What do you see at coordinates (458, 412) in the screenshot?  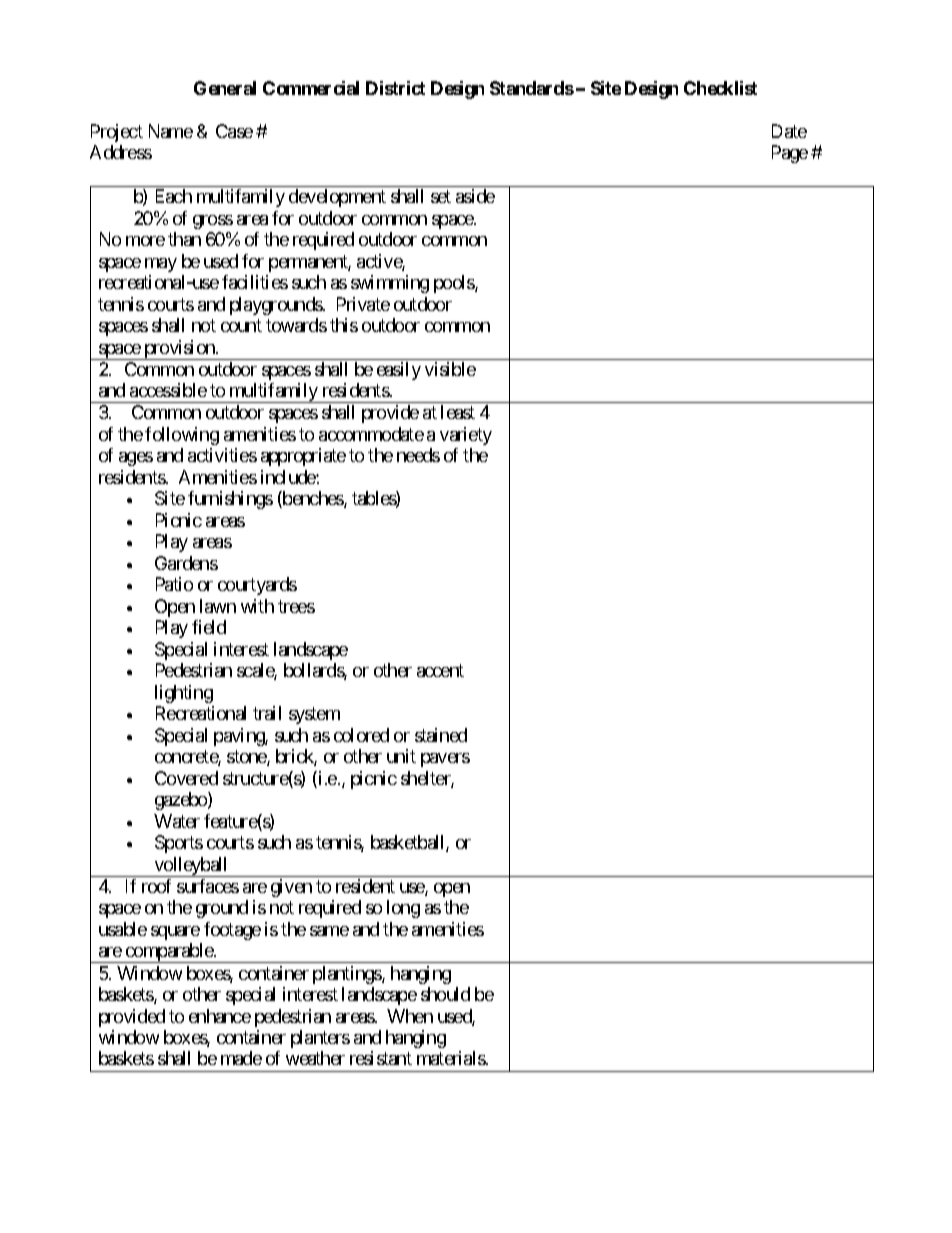 I see `least` at bounding box center [458, 412].
